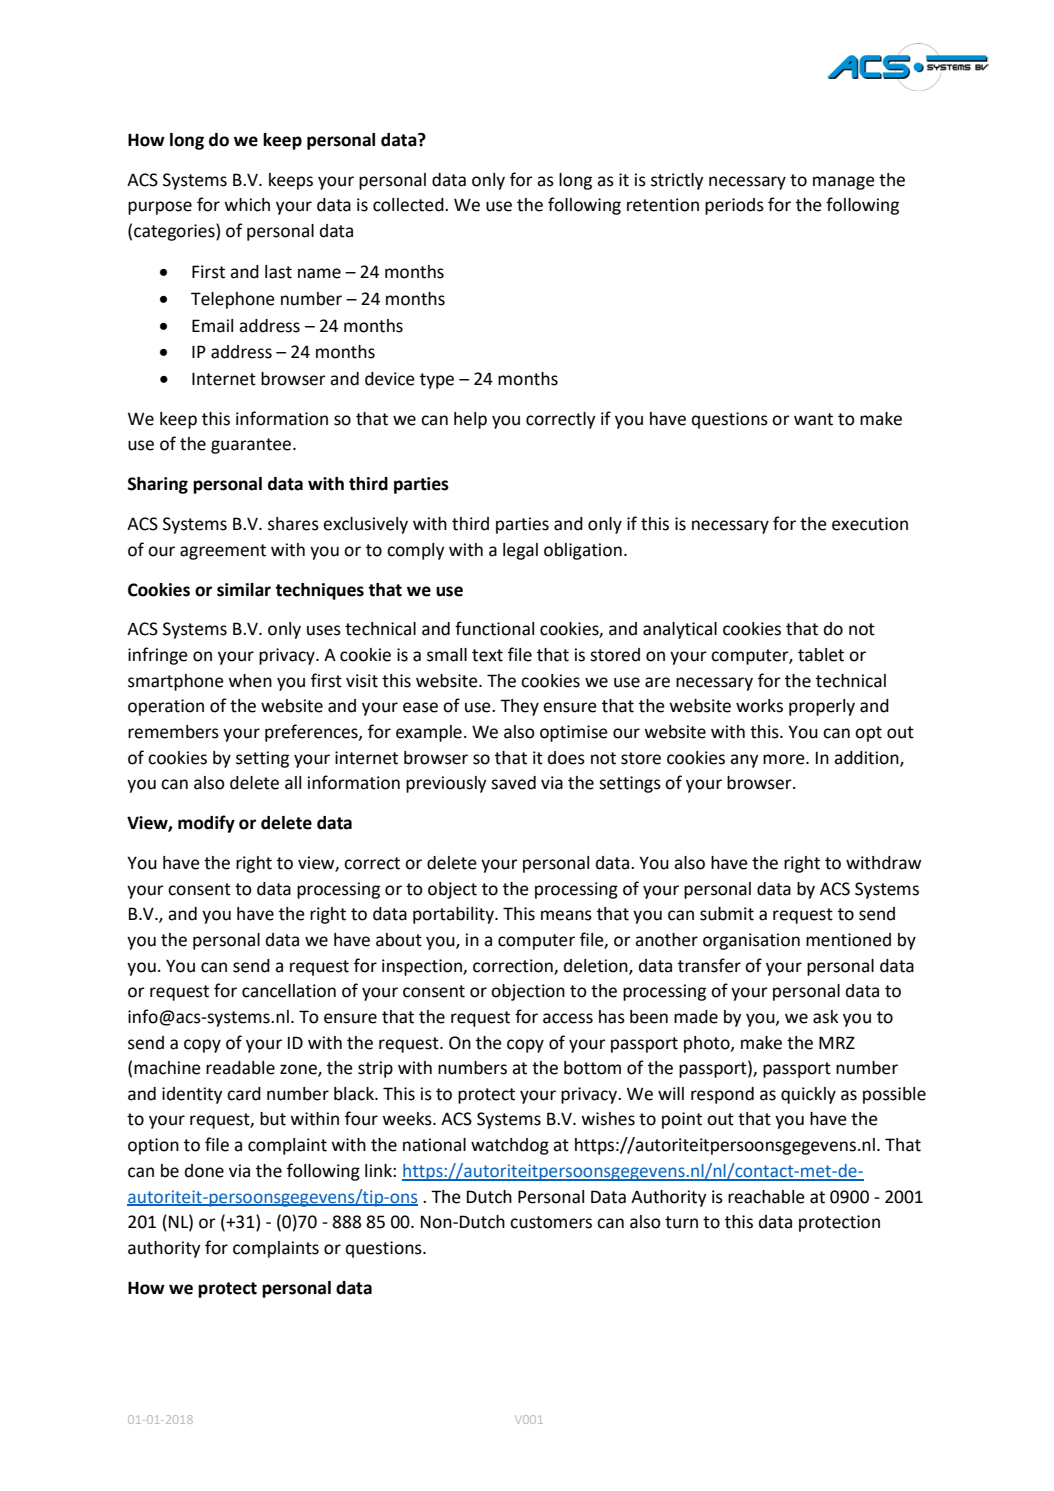 The width and height of the page is (1054, 1491). I want to click on reachable, so click(766, 1197).
